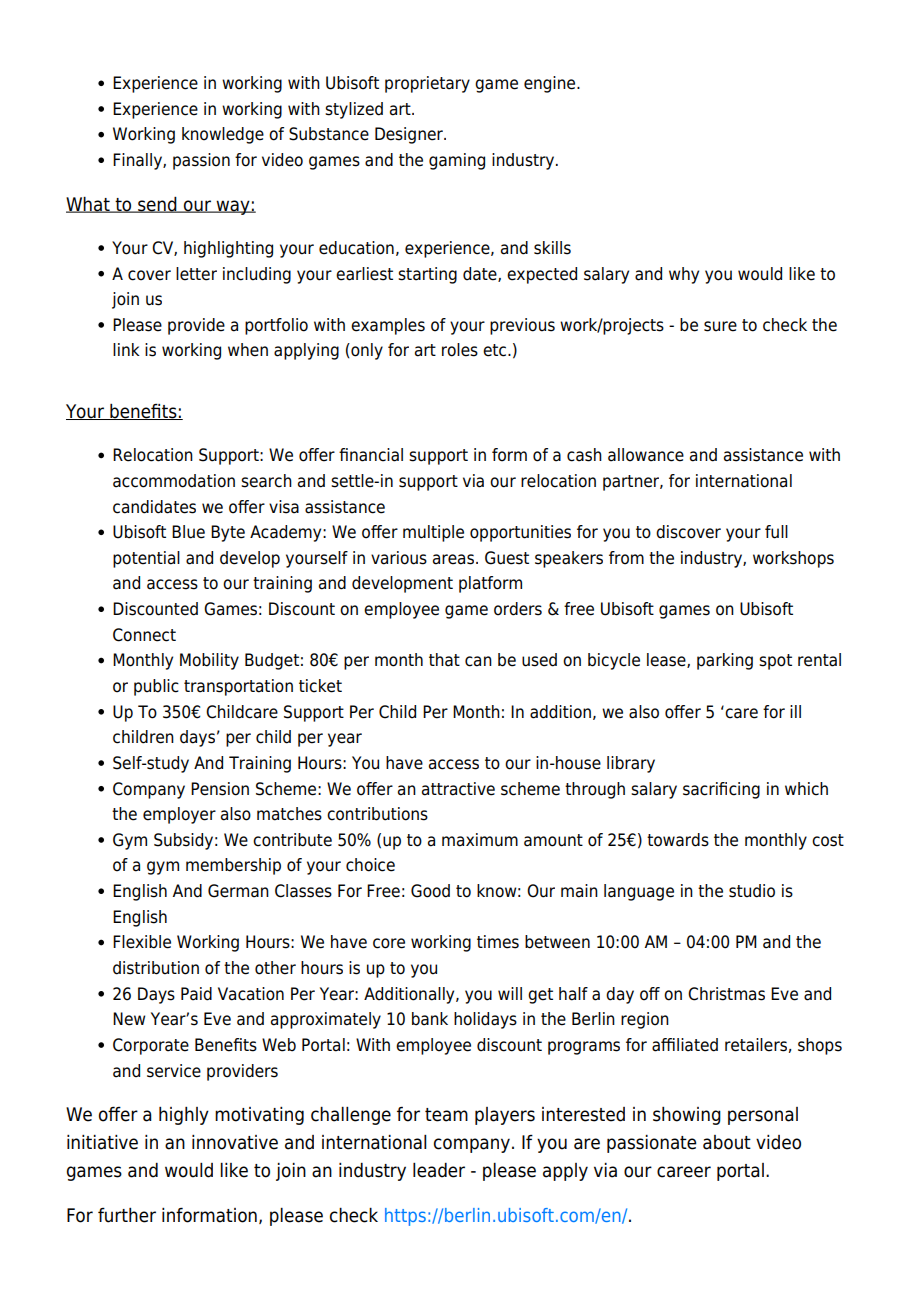 The image size is (924, 1308). I want to click on Designer, so click(410, 135).
